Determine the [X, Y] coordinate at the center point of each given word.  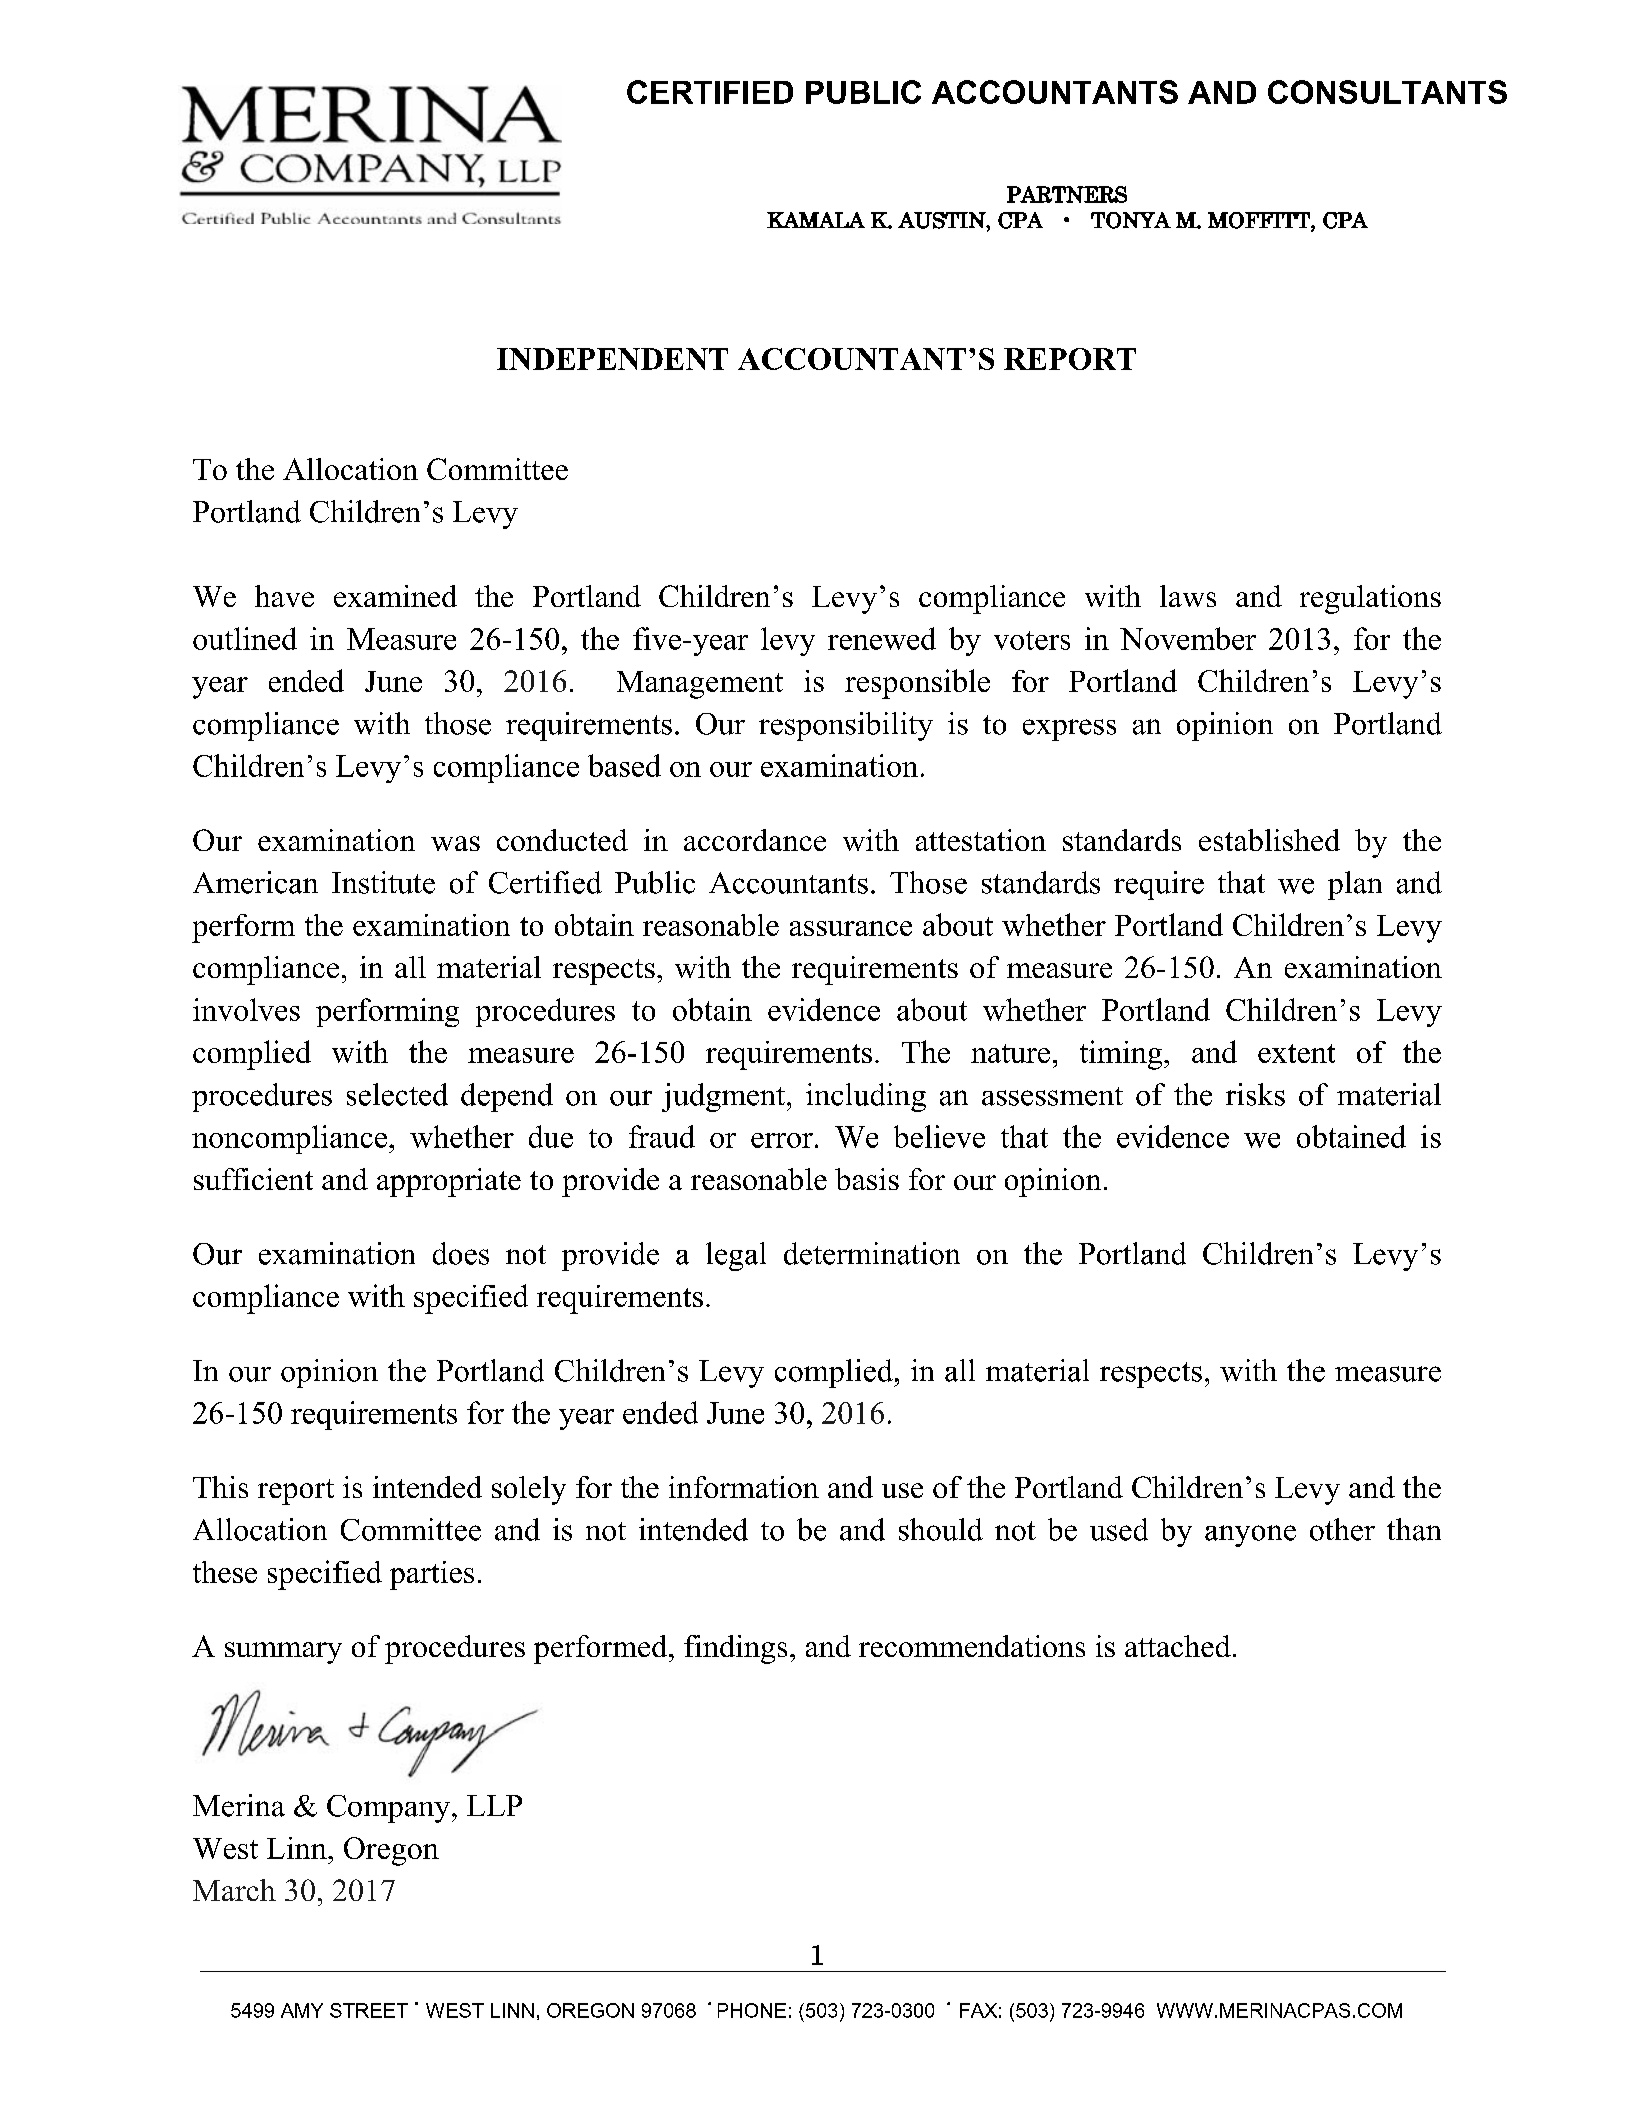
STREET [369, 2010]
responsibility [846, 726]
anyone [1250, 1536]
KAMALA [816, 220]
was [455, 843]
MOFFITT [1260, 221]
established [1269, 840]
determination [872, 1253]
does [461, 1253]
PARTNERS [1067, 194]
